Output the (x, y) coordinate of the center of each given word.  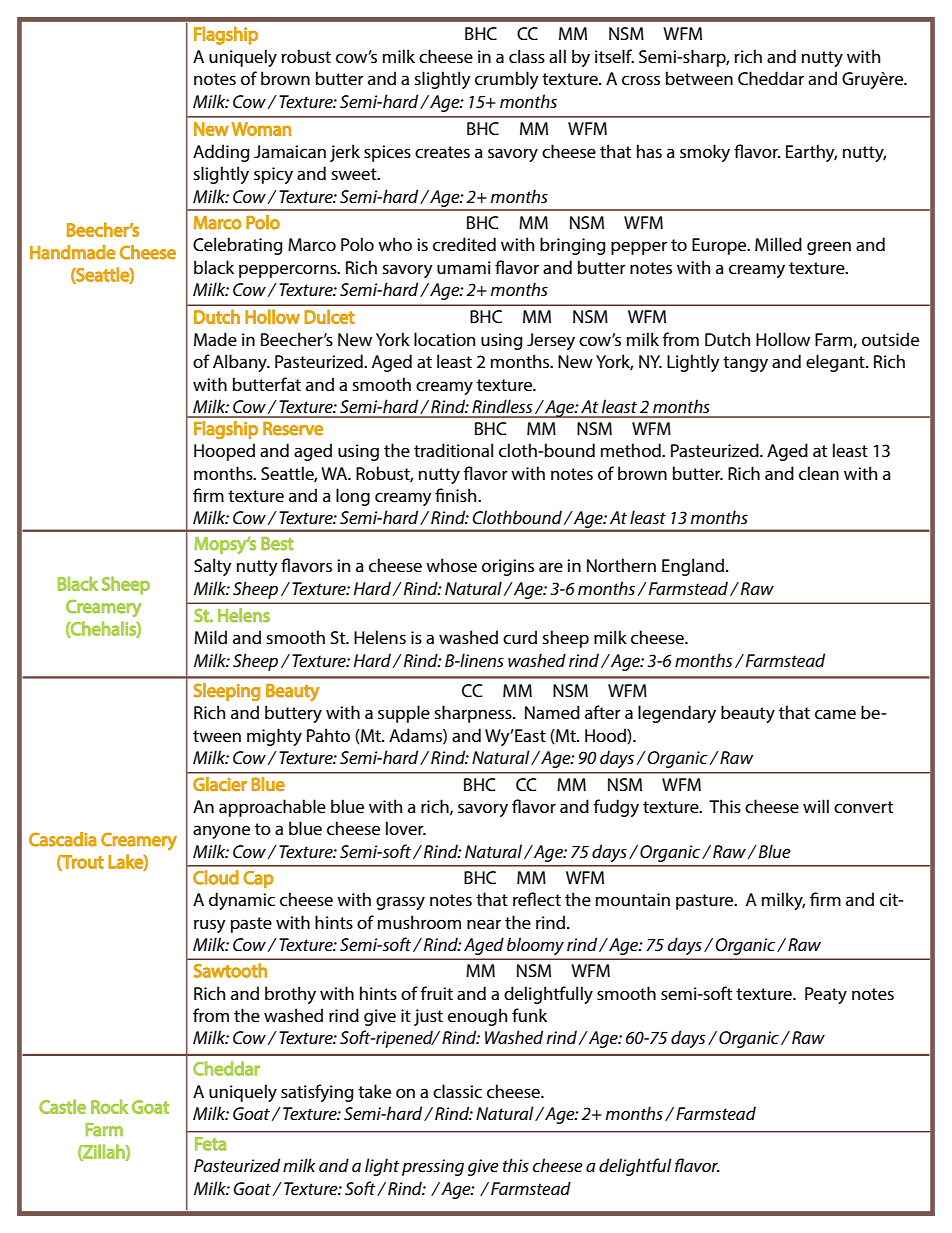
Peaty (826, 995)
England (694, 567)
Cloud (216, 877)
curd (520, 637)
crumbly (507, 80)
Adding (221, 153)
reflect (537, 899)
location (444, 339)
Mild (210, 637)
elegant (836, 363)
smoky (705, 153)
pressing (433, 1167)
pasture (706, 902)
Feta (210, 1144)
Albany (241, 363)
